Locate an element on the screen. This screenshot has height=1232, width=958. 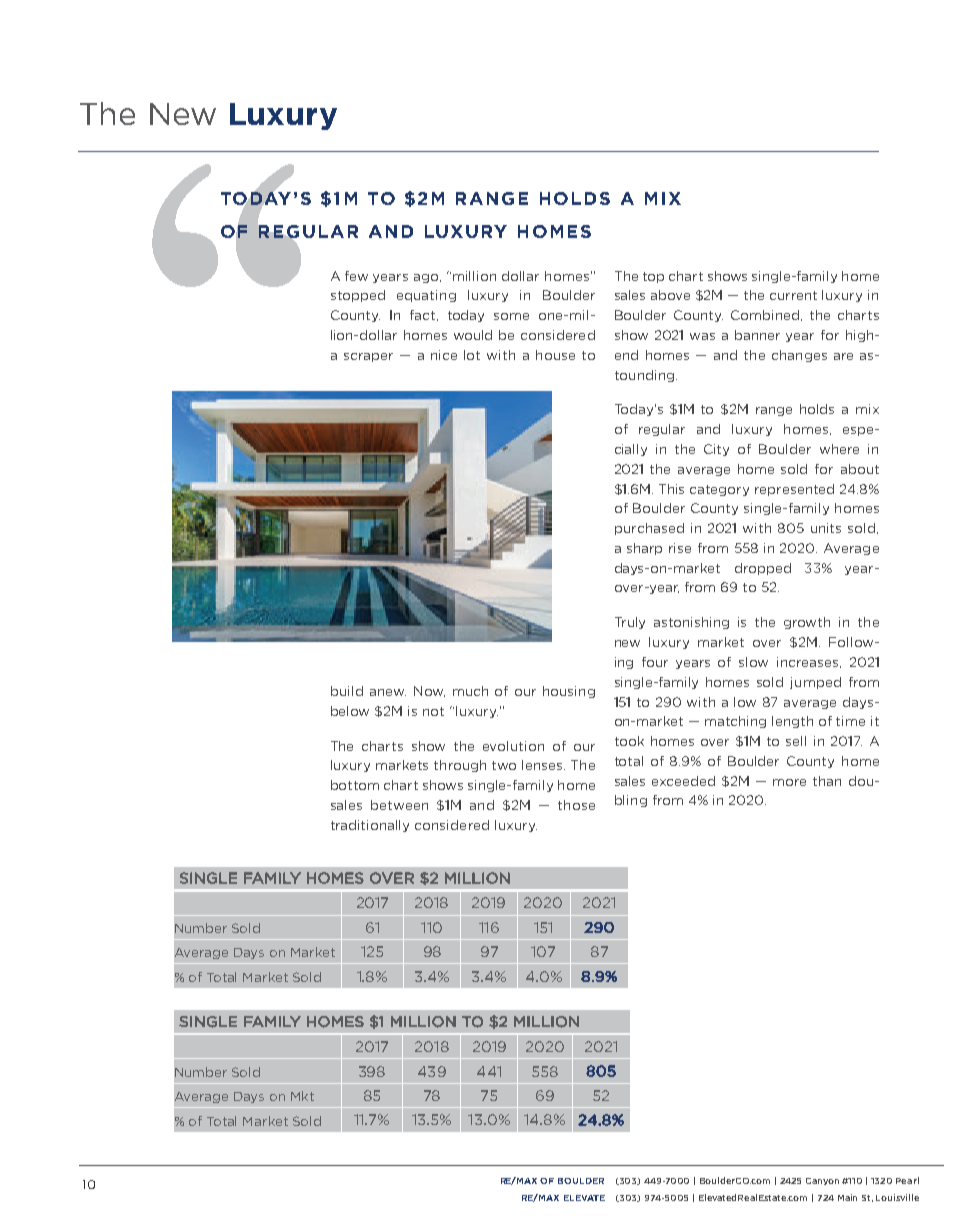
those is located at coordinates (576, 805).
